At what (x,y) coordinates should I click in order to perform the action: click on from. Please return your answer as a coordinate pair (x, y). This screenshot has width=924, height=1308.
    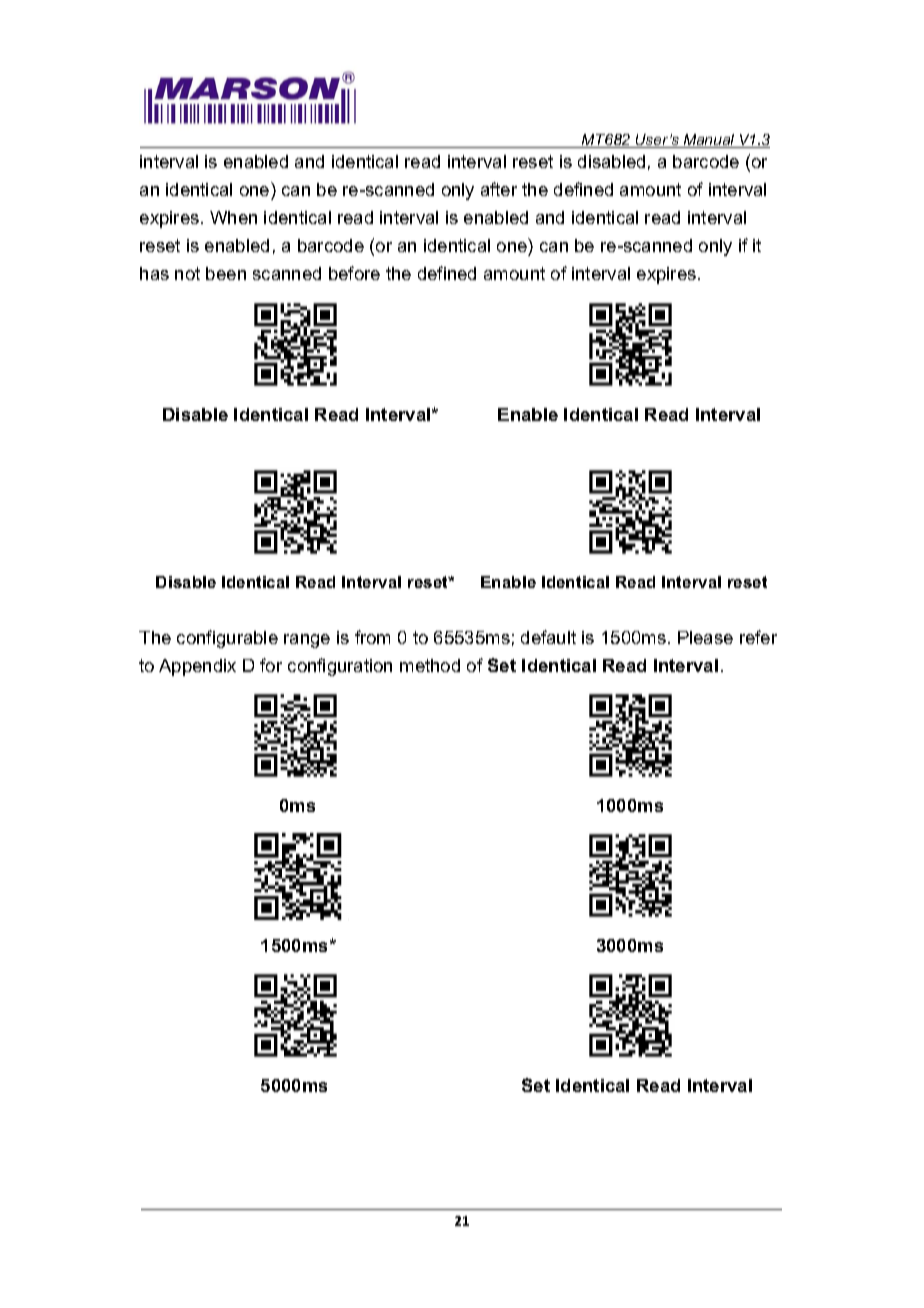
    Looking at the image, I should click on (372, 637).
